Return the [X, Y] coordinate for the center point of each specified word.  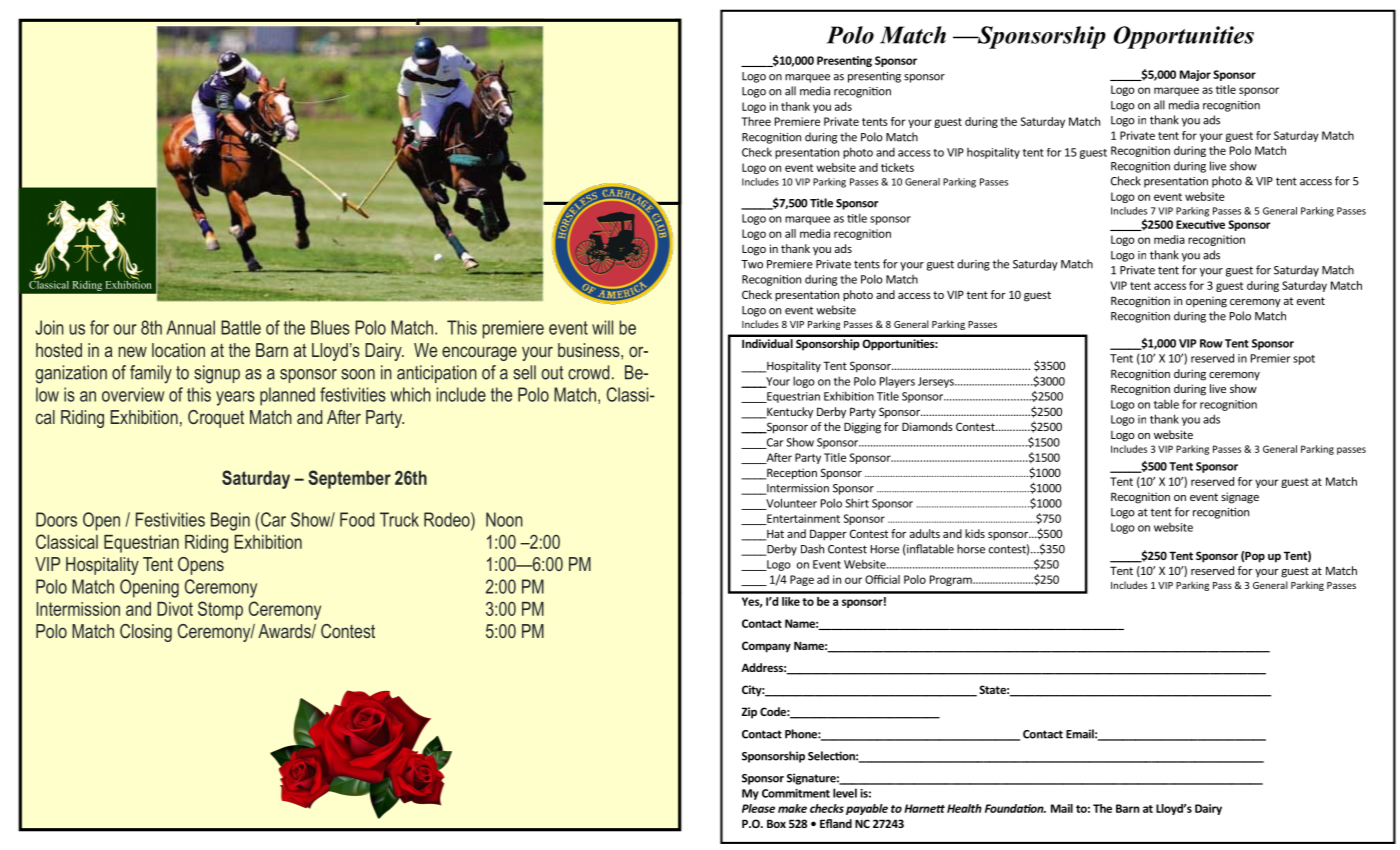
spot [1304, 360]
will [602, 327]
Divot [175, 609]
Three [756, 121]
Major [1195, 75]
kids [975, 533]
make [792, 808]
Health [964, 808]
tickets [897, 167]
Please [758, 808]
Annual [191, 327]
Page [802, 580]
